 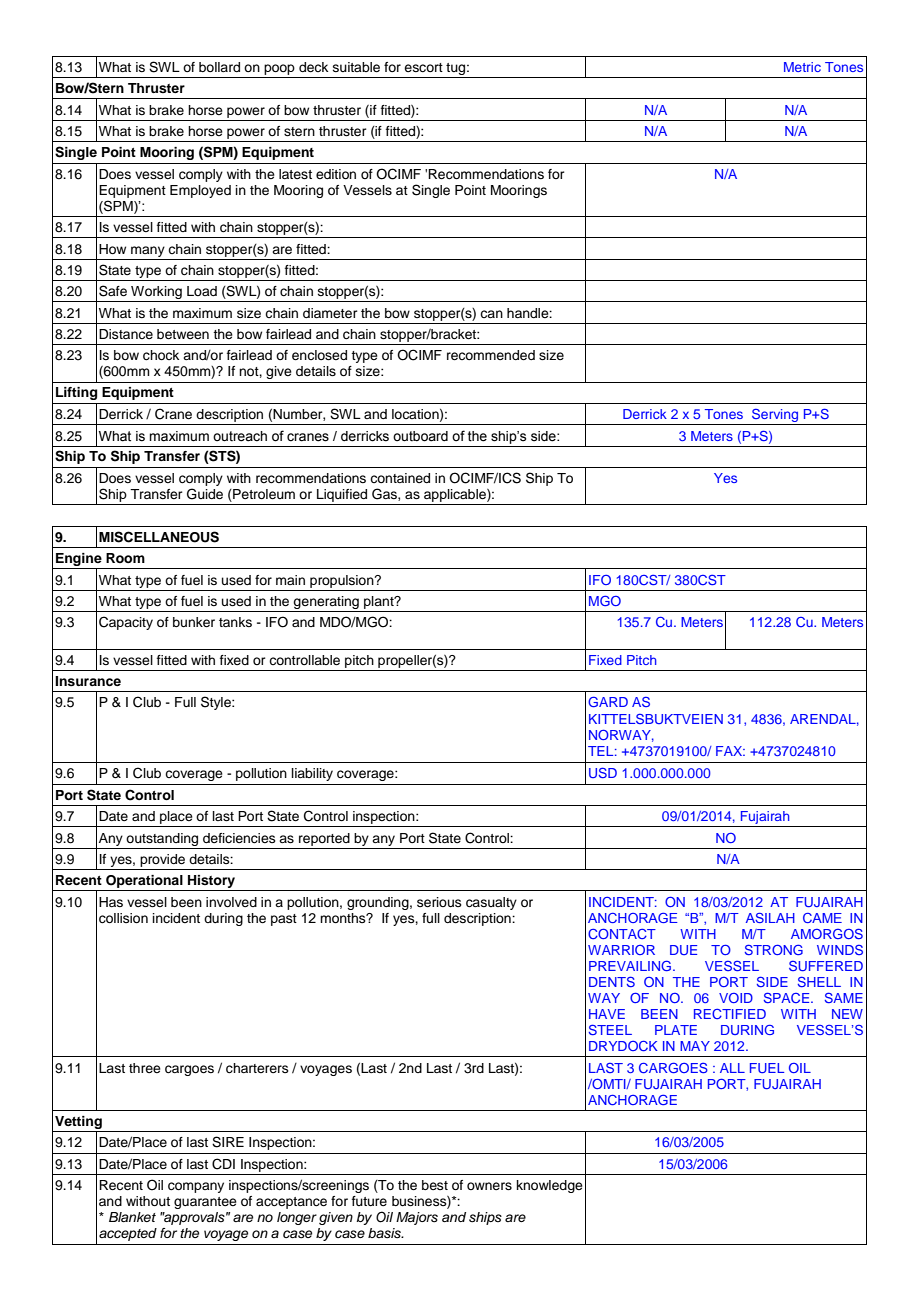 I want to click on chock, so click(x=161, y=355).
